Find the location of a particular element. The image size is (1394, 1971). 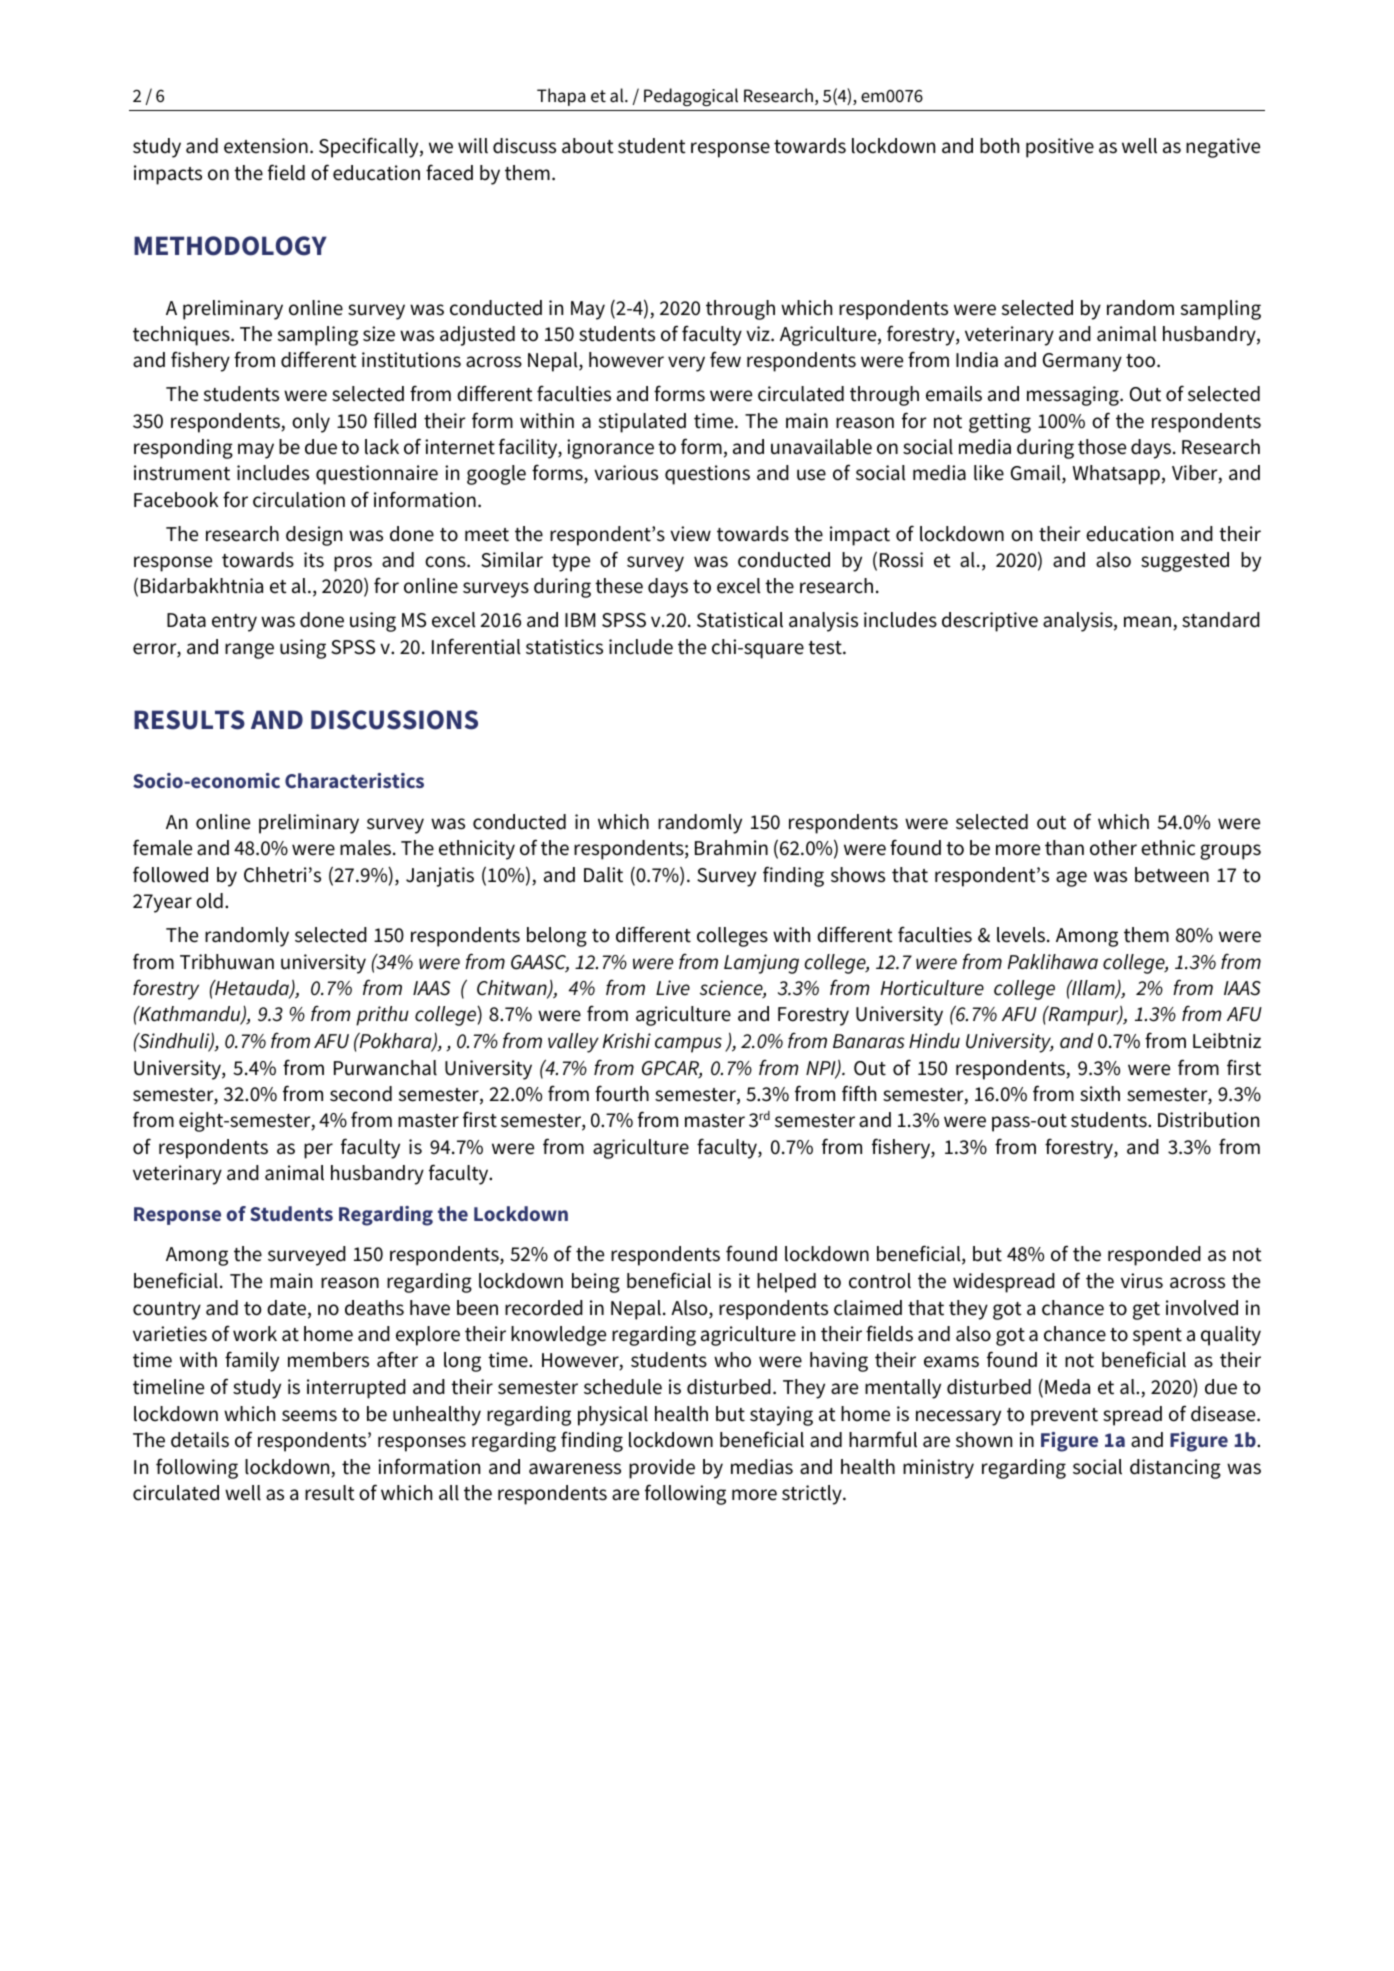

Whatsapp is located at coordinates (1116, 475).
